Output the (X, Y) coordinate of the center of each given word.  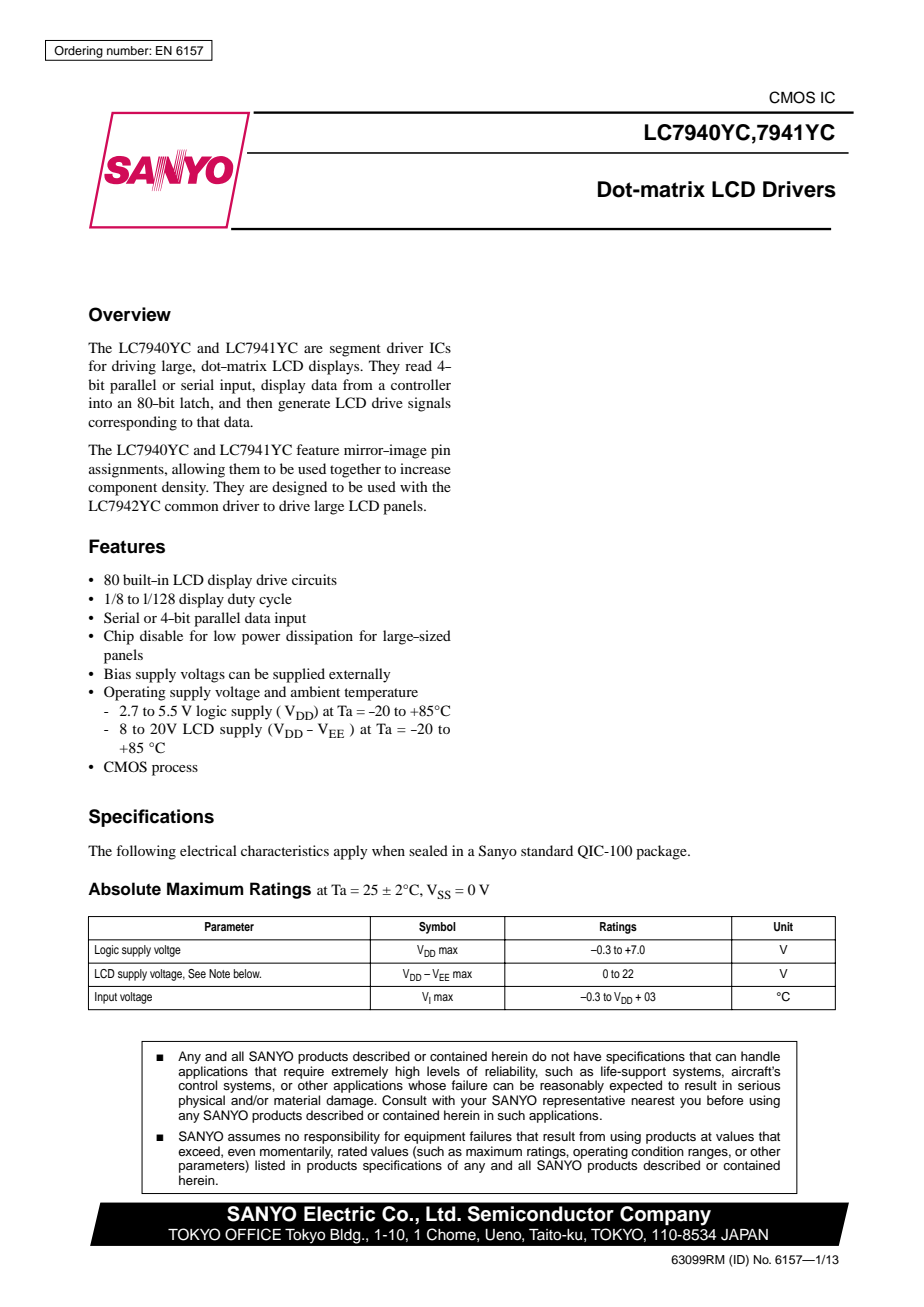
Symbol (437, 928)
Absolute (124, 889)
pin (441, 451)
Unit (783, 927)
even (241, 1152)
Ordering (78, 53)
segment (355, 350)
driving (134, 367)
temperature (381, 694)
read (418, 365)
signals (429, 404)
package (662, 852)
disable (161, 635)
